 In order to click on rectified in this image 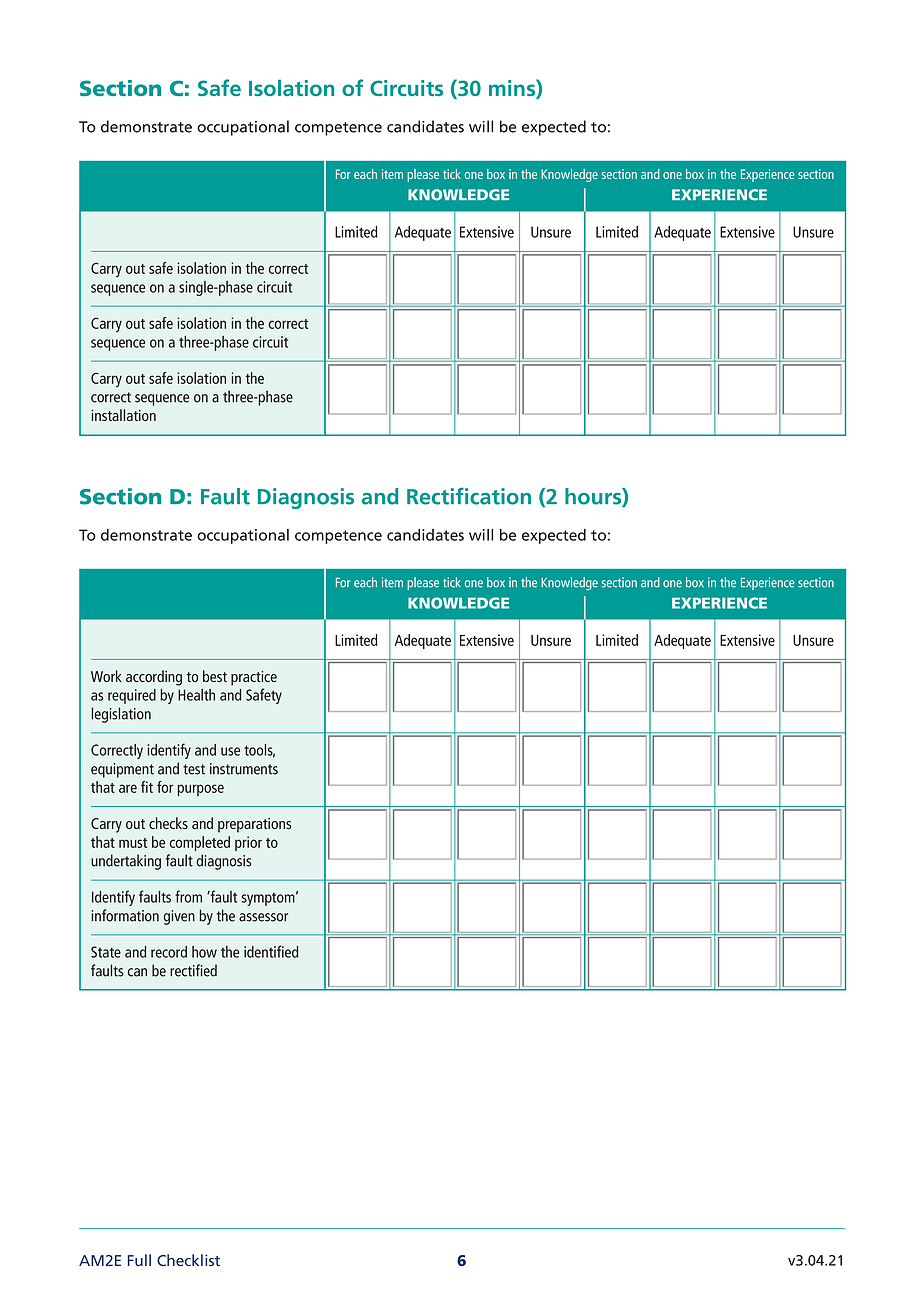, I will do `click(193, 970)`.
